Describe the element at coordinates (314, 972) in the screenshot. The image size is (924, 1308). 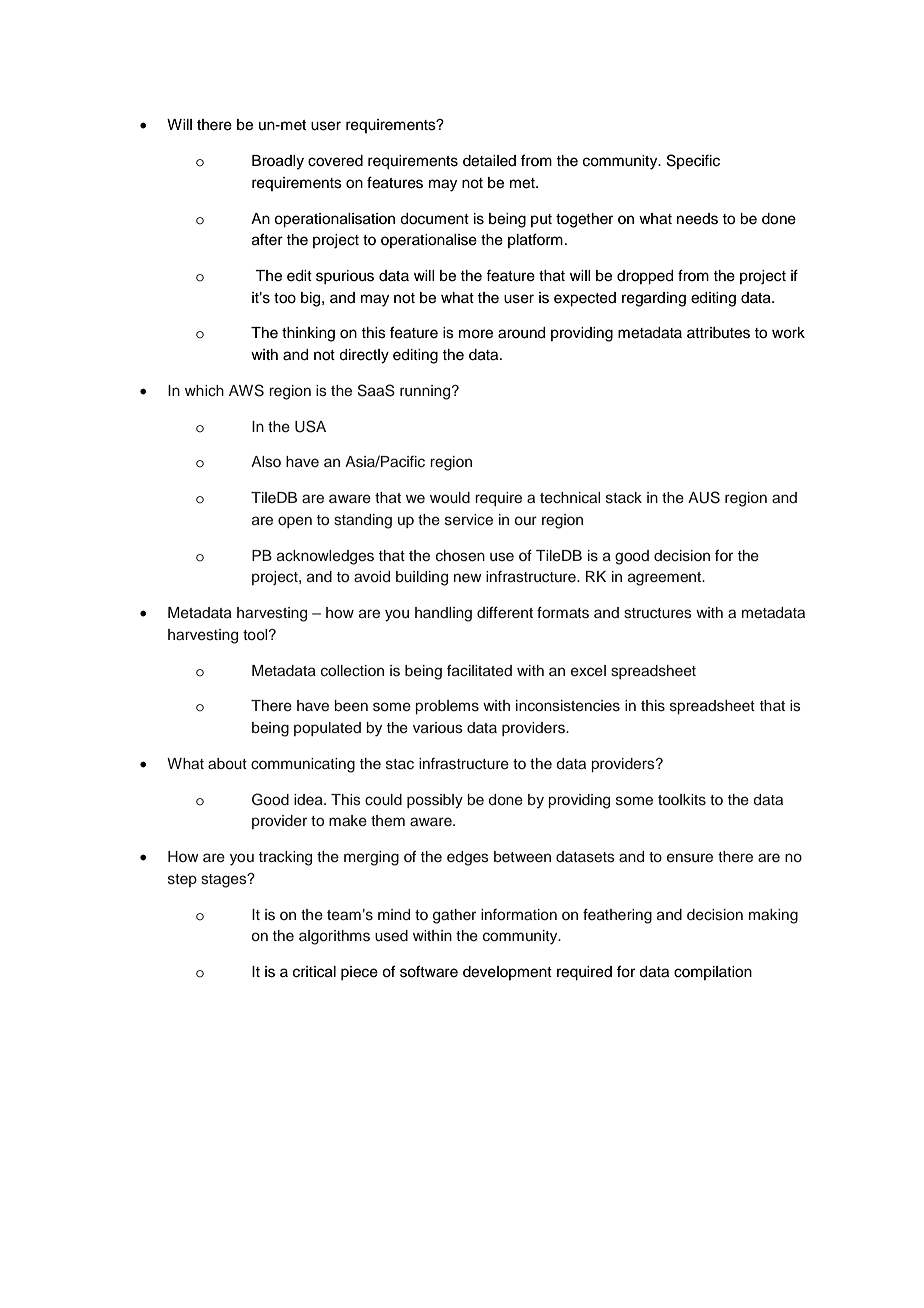
I see `critical` at that location.
